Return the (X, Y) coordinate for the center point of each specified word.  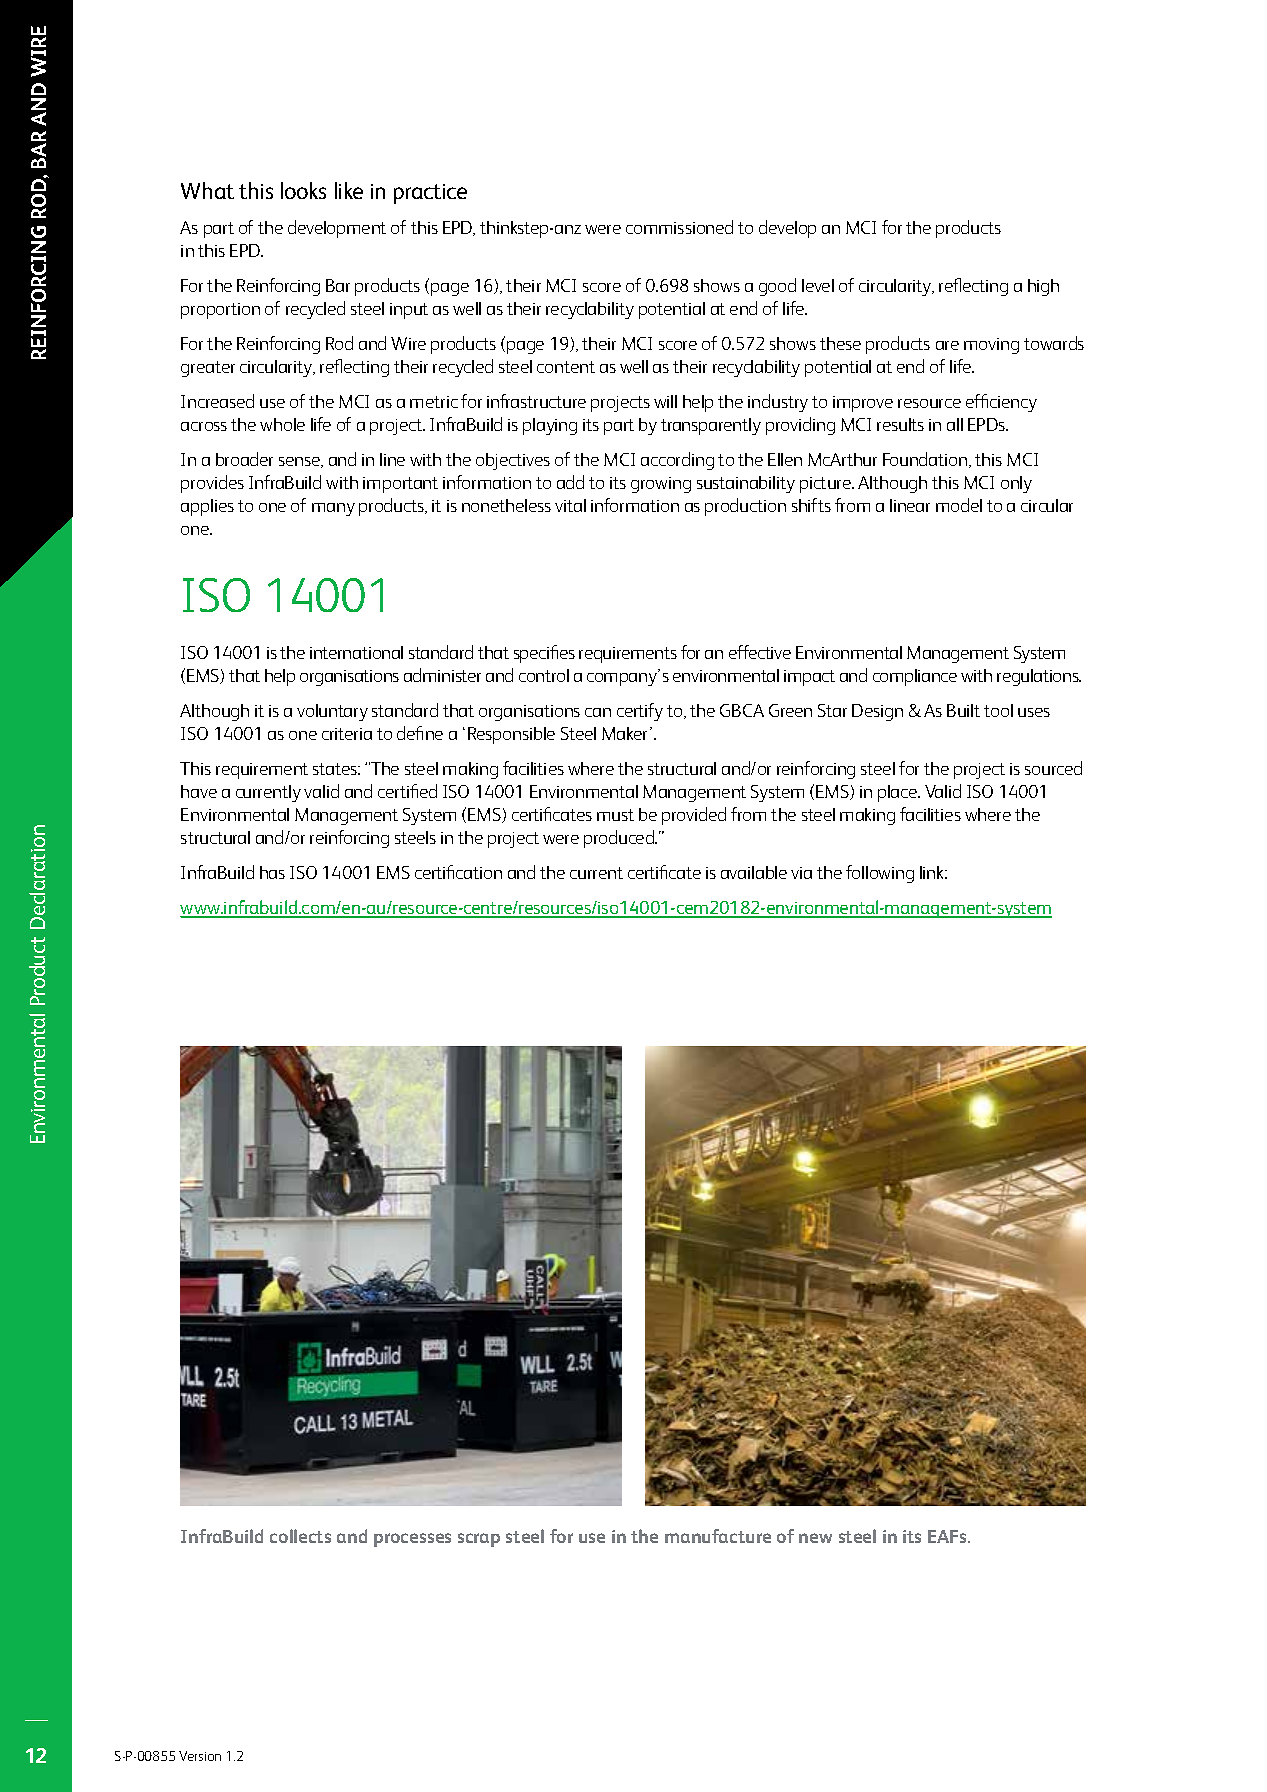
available (754, 872)
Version (200, 1756)
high (1043, 287)
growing (661, 485)
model (959, 505)
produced (620, 839)
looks (303, 190)
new (815, 1538)
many (333, 509)
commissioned (679, 227)
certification (458, 872)
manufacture (718, 1536)
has (272, 872)
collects (300, 1536)
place (899, 793)
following (880, 874)
